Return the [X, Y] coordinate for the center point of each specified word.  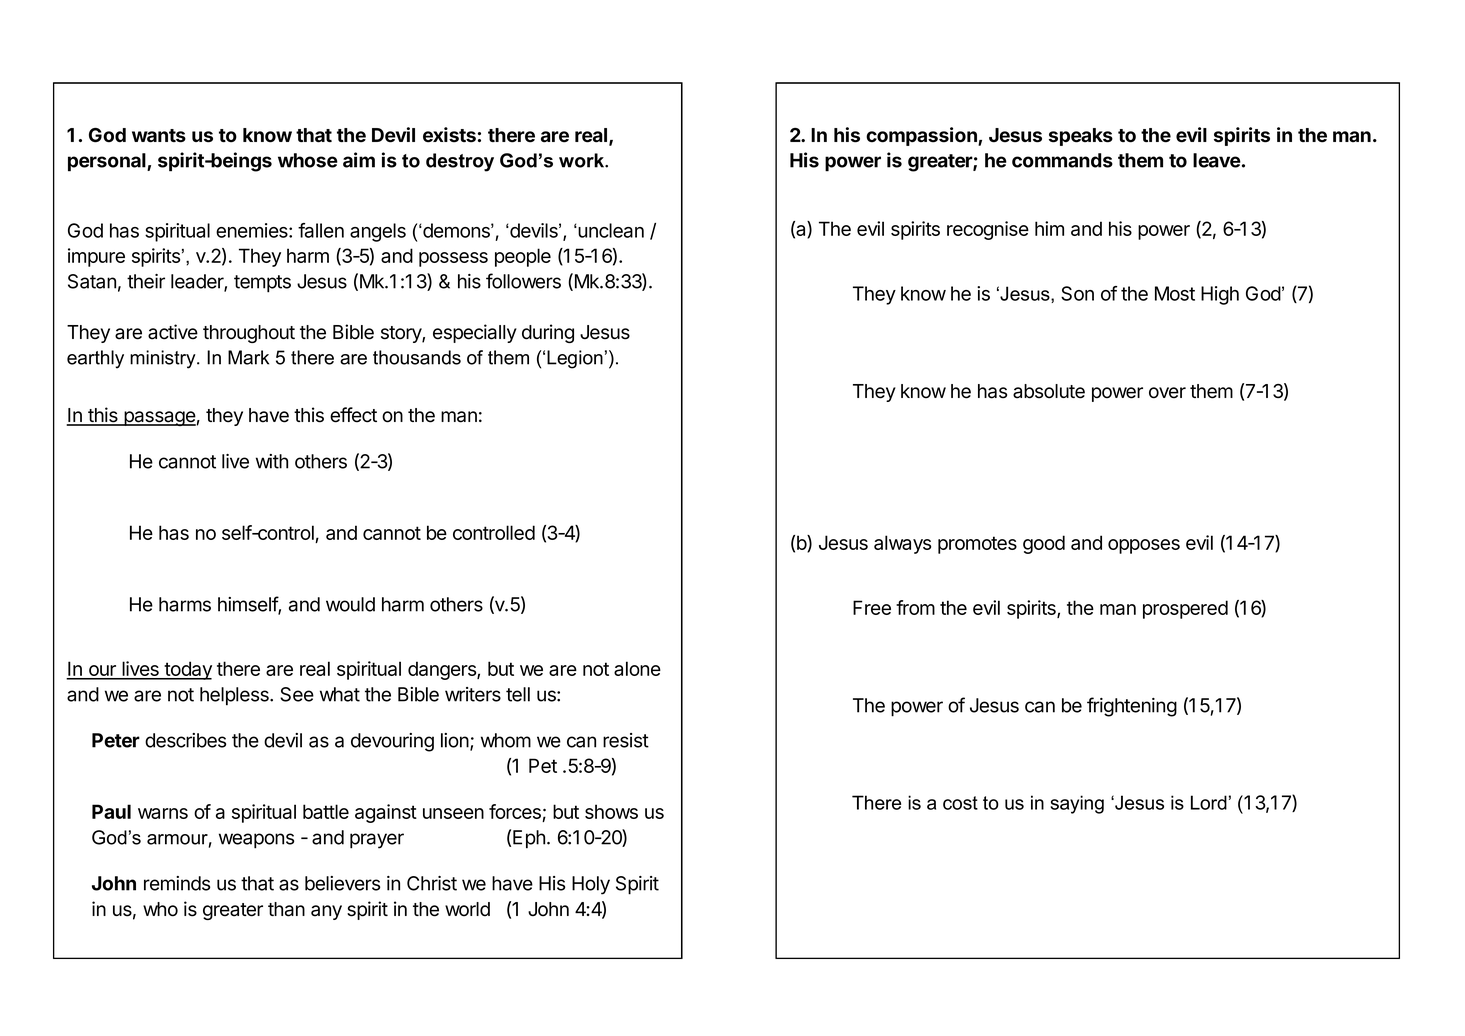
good [1044, 544]
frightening [1132, 707]
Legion [575, 359]
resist [626, 740]
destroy [460, 162]
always [902, 544]
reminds [177, 883]
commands [1062, 160]
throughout [249, 334]
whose [308, 160]
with [272, 461]
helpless [235, 696]
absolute [1049, 391]
